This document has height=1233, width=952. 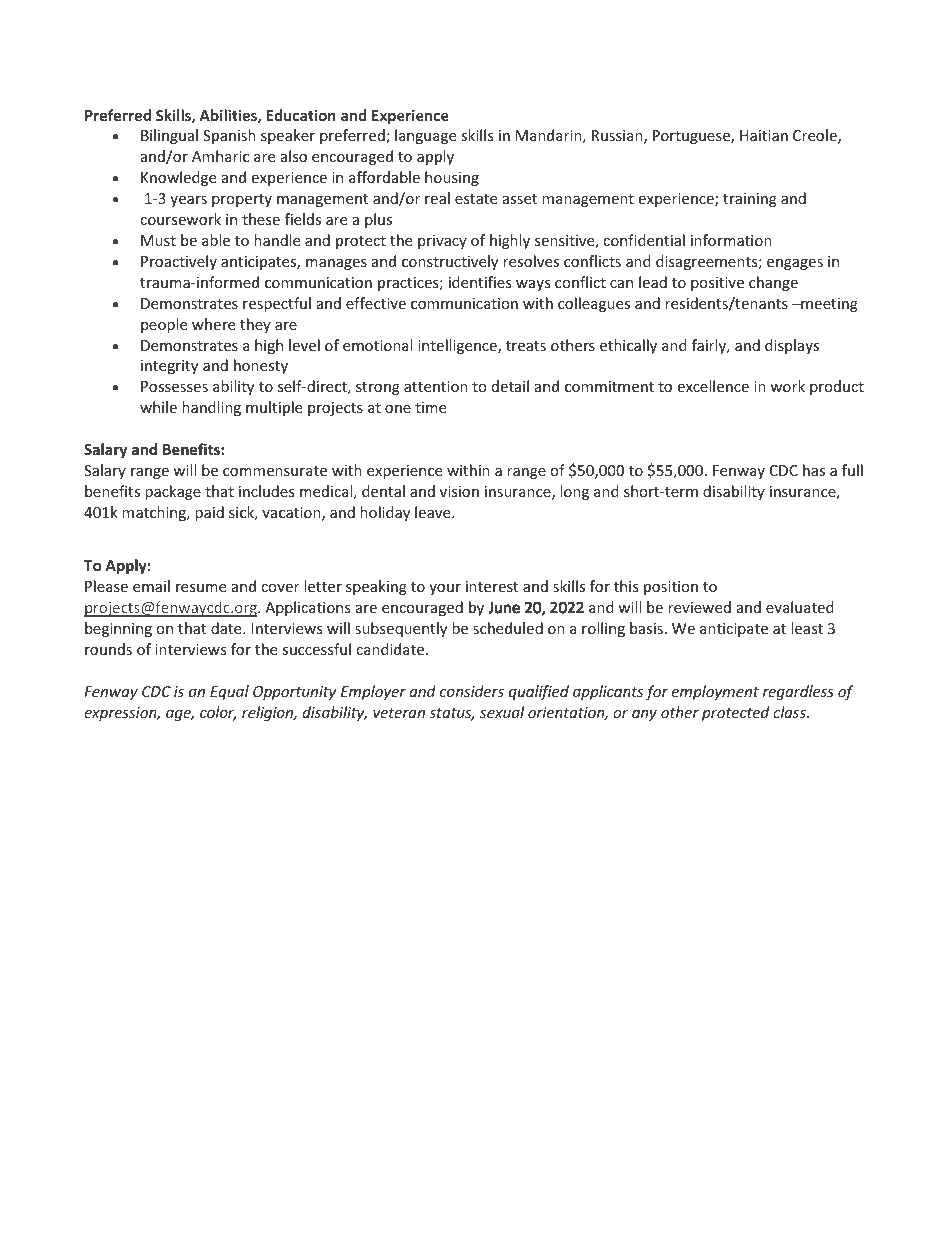 I want to click on handling, so click(x=211, y=408).
